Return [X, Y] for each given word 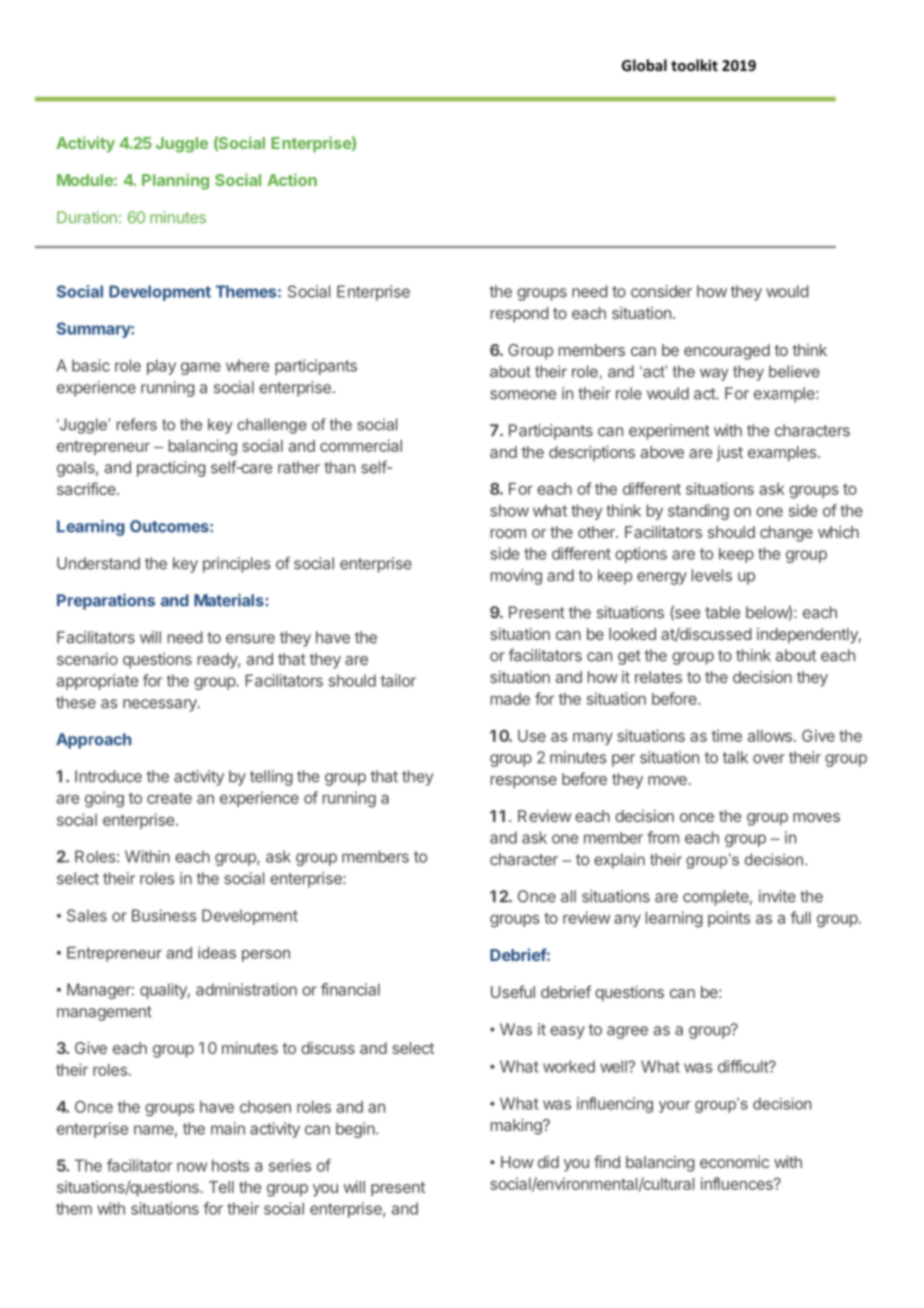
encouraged [727, 352]
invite [777, 896]
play [161, 367]
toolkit [694, 65]
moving [516, 577]
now [192, 1167]
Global [644, 65]
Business [164, 915]
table [722, 612]
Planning [175, 181]
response [524, 782]
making [517, 1127]
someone [523, 395]
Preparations [106, 602]
